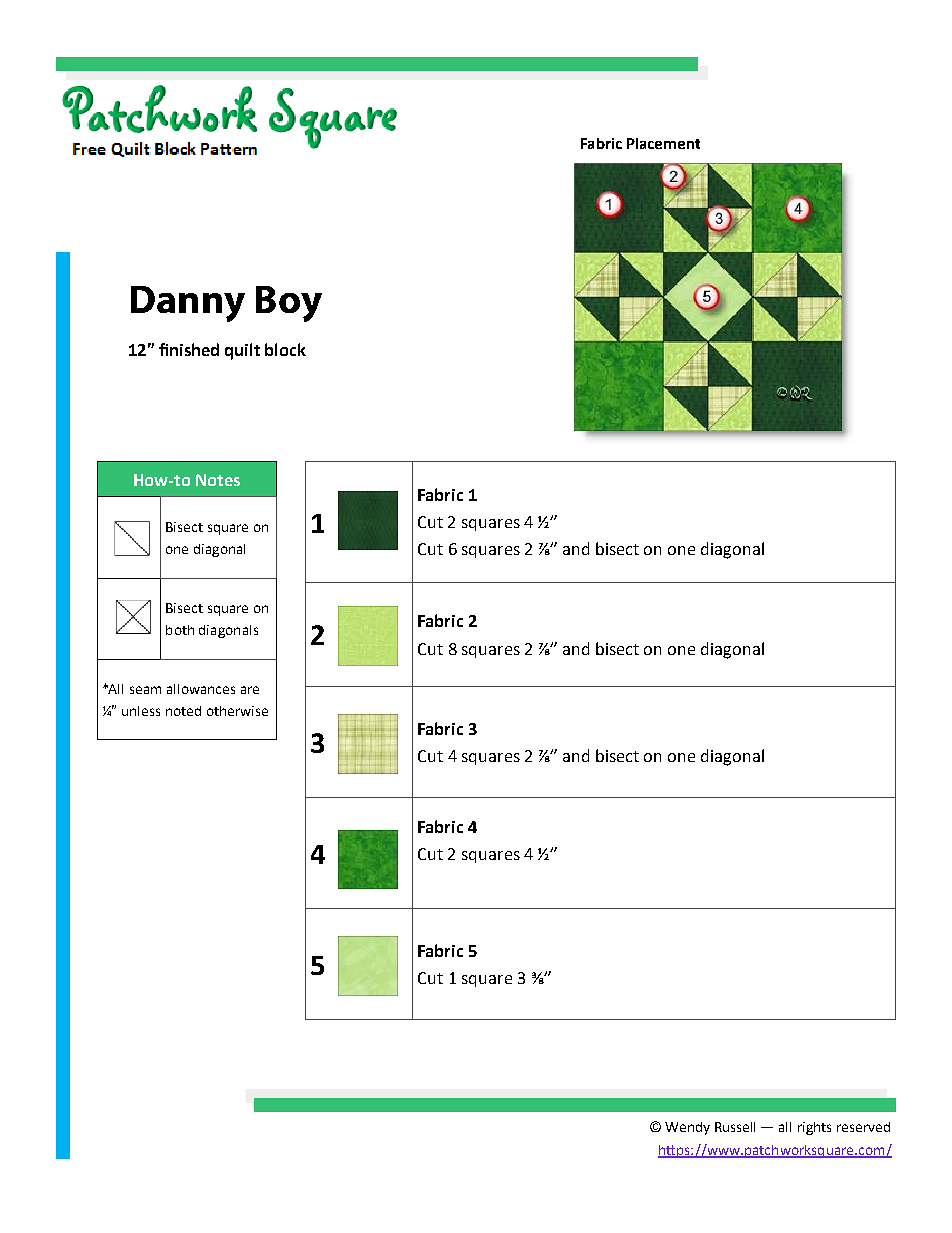  Describe the element at coordinates (141, 711) in the screenshot. I see `unless` at that location.
